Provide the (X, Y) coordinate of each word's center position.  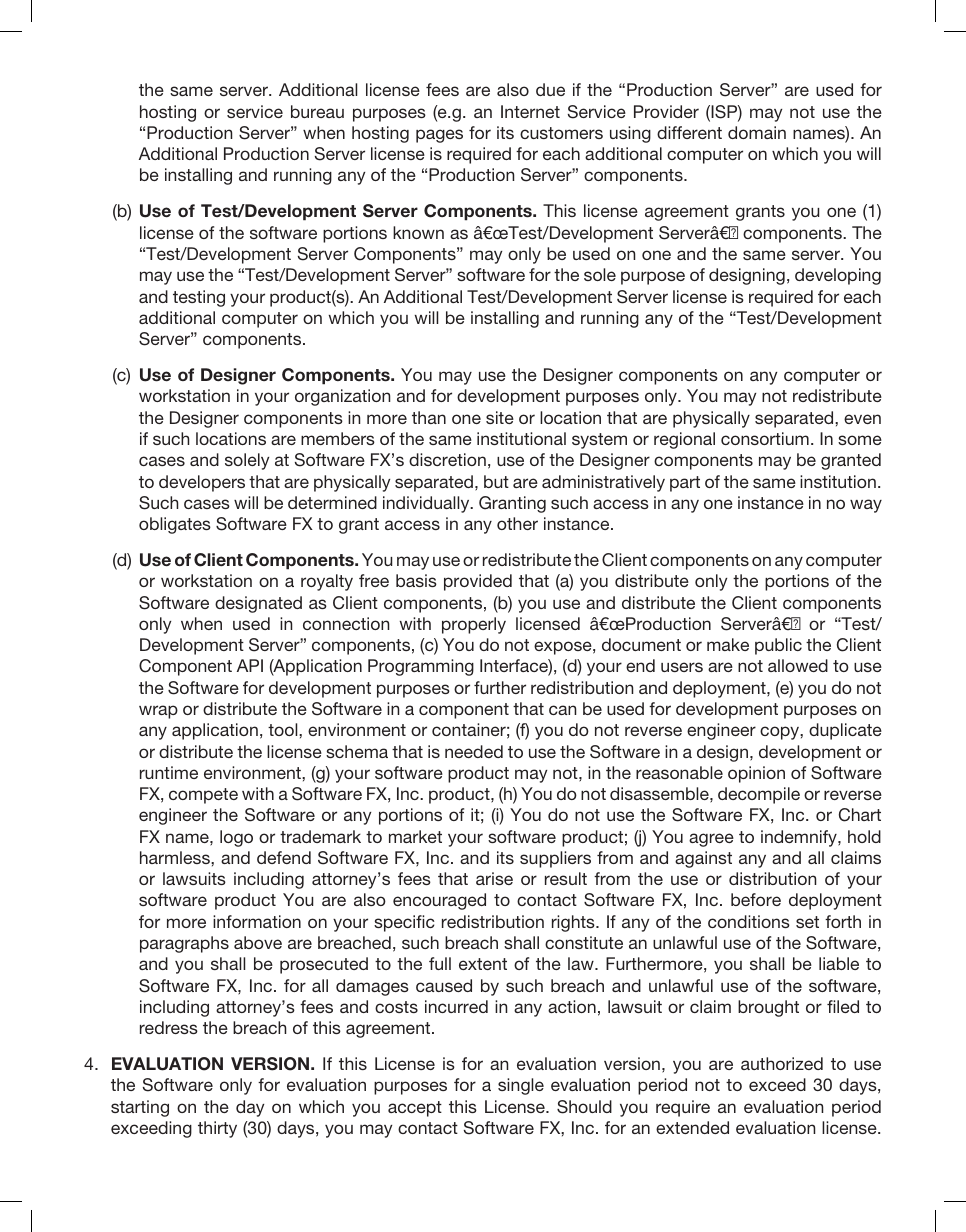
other (517, 523)
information (257, 921)
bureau (317, 111)
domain (757, 132)
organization (342, 397)
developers (202, 483)
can (562, 710)
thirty (217, 1129)
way (866, 506)
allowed (798, 665)
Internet (530, 111)
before (756, 899)
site (500, 417)
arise (494, 878)
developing (838, 276)
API (250, 665)
